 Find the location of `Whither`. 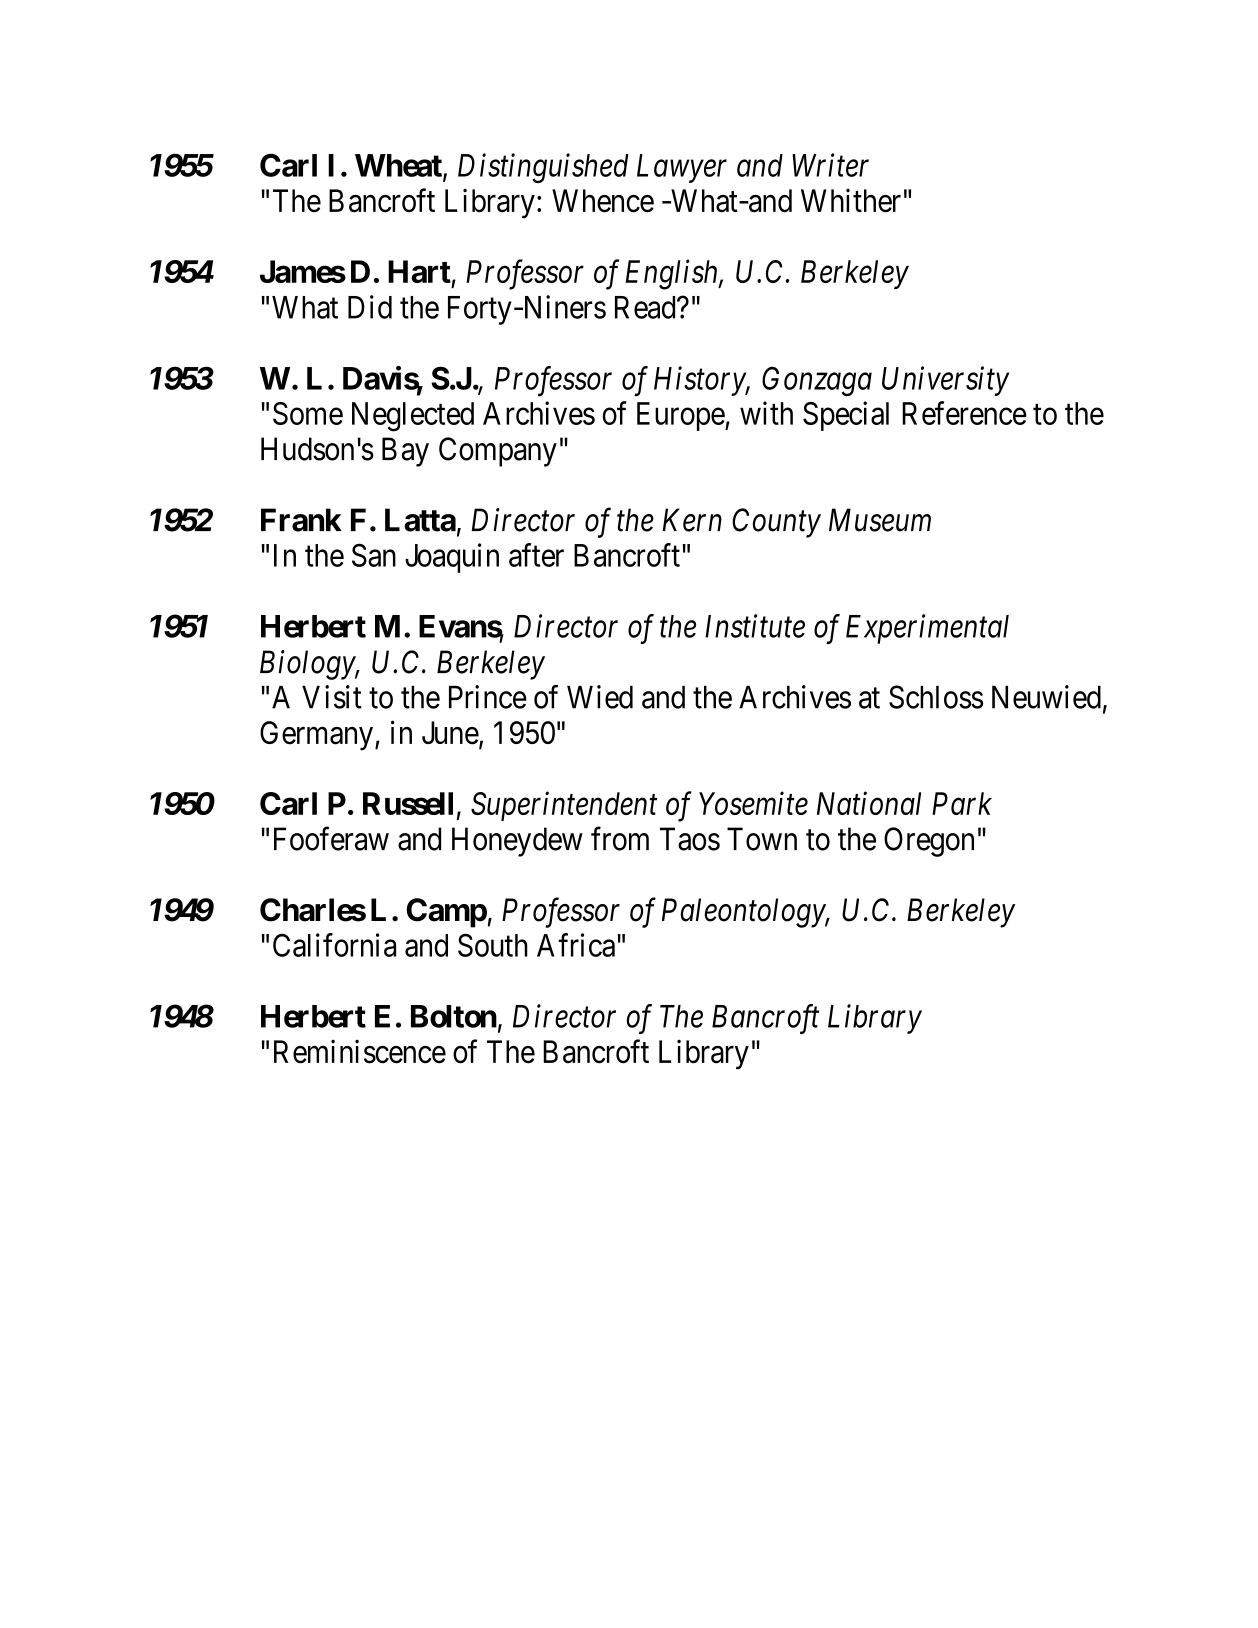

Whither is located at coordinates (851, 201).
